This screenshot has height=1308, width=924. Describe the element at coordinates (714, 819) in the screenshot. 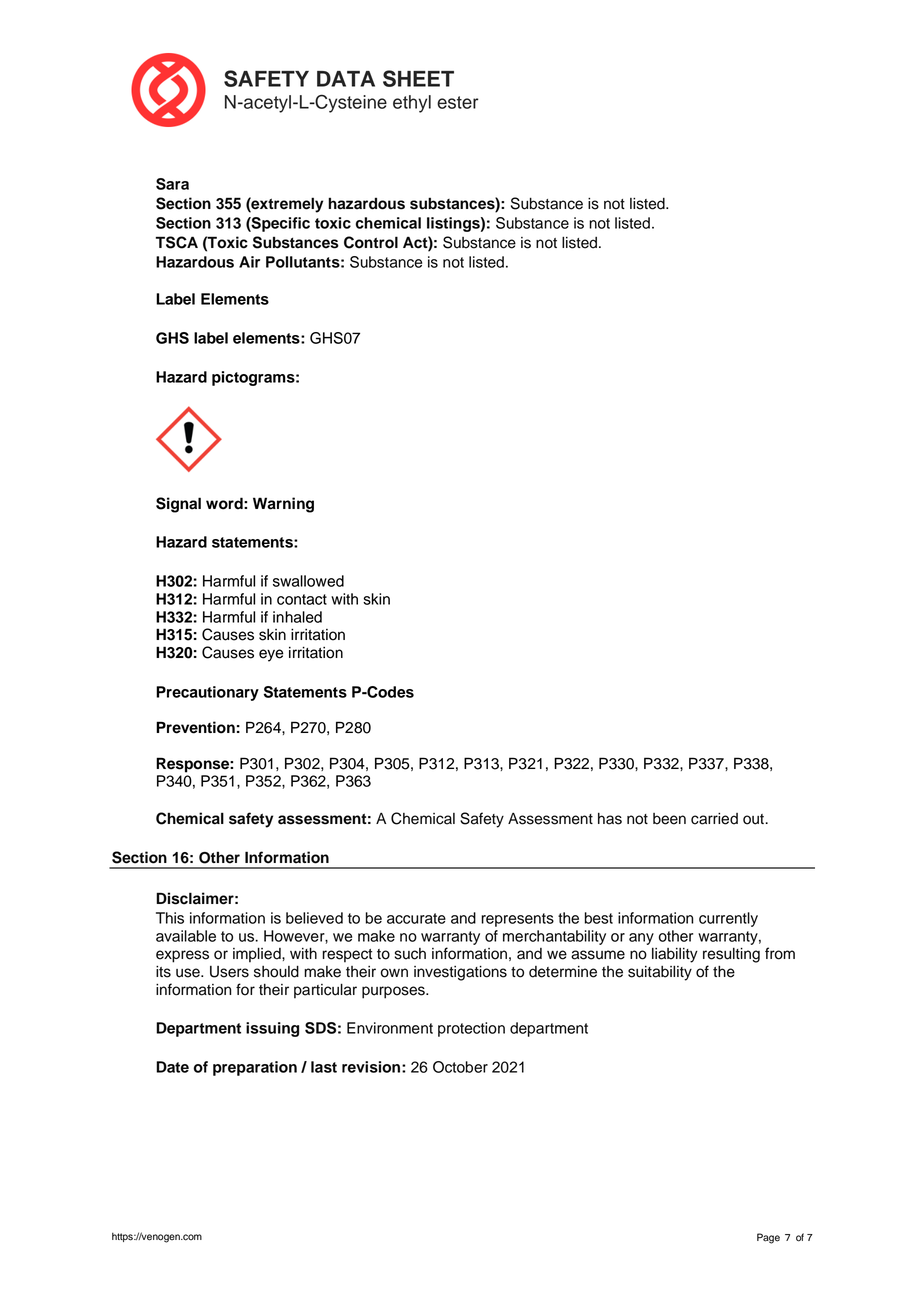

I see `carried` at that location.
